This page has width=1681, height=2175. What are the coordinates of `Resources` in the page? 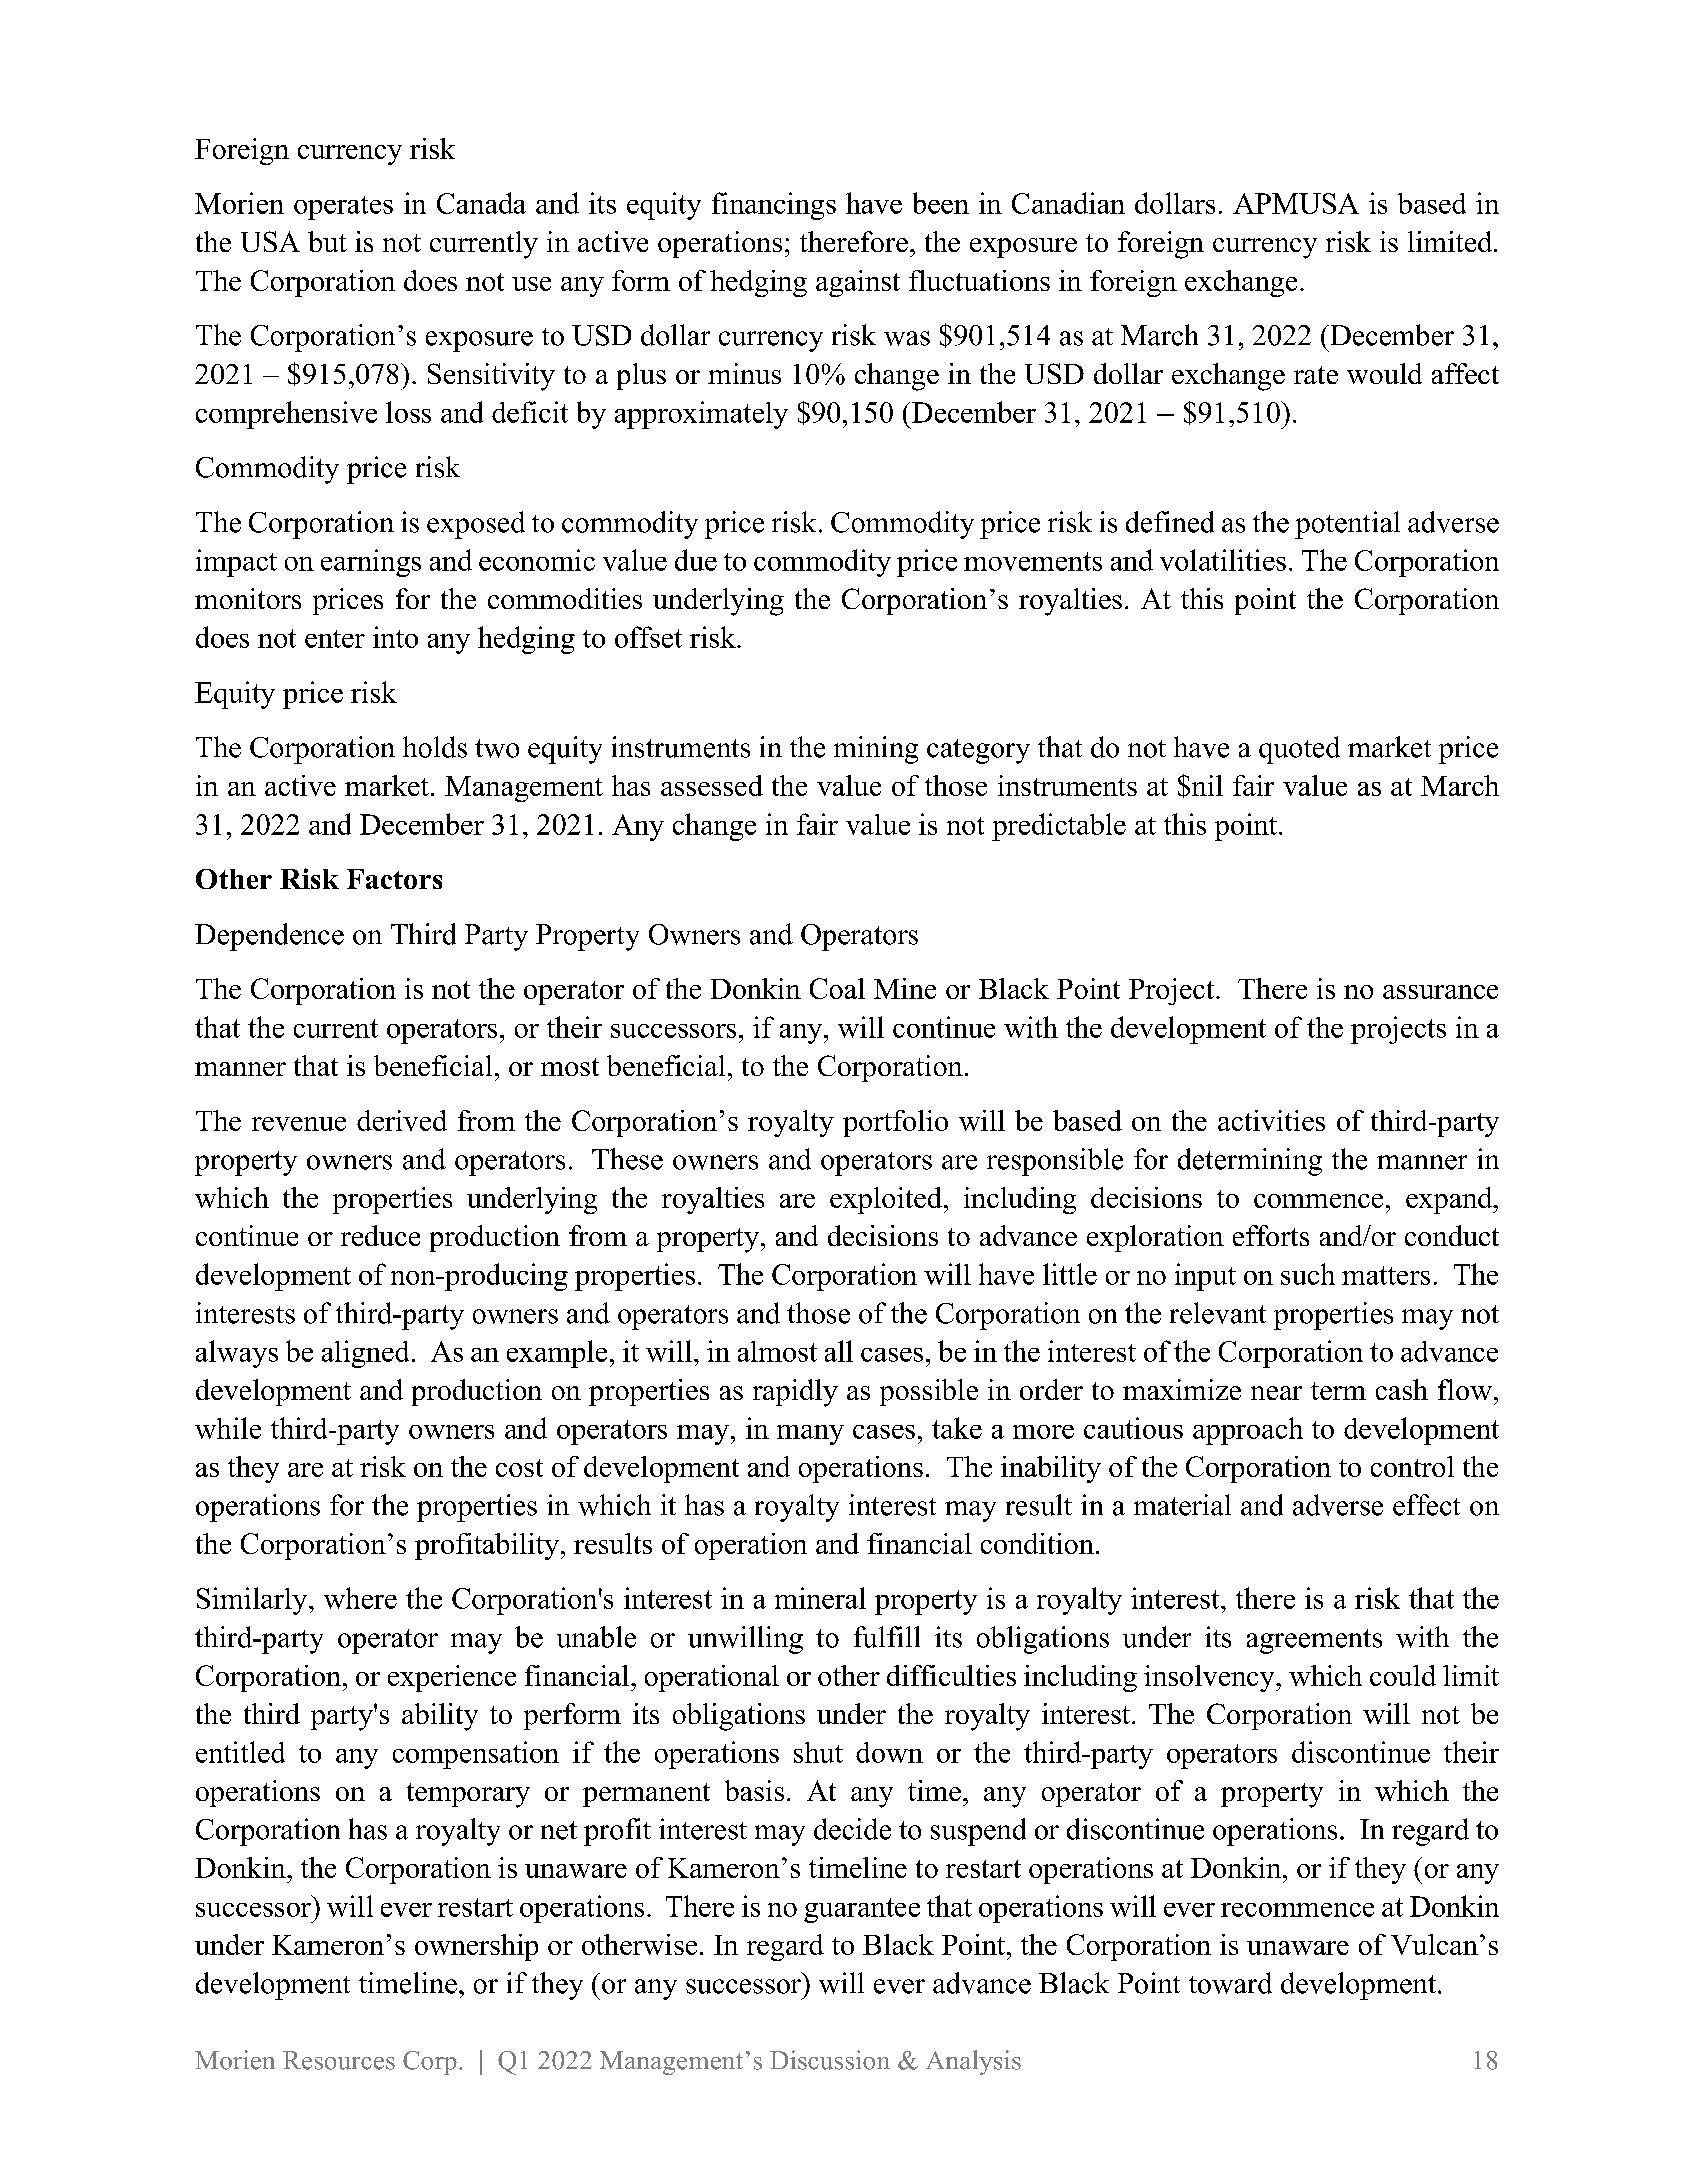 It's located at (339, 2060).
